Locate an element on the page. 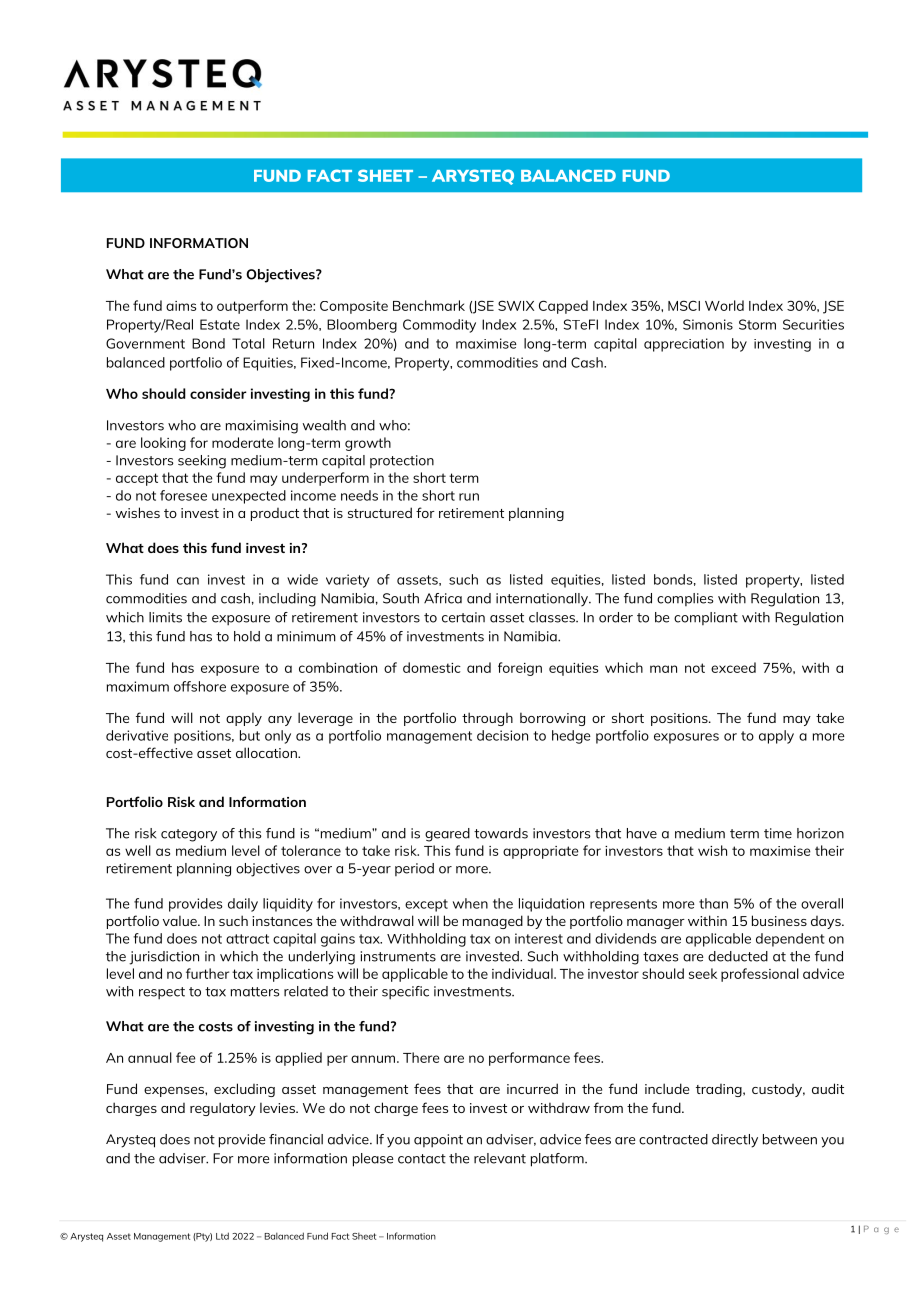 This page has width=924, height=1308. directly is located at coordinates (735, 1141).
